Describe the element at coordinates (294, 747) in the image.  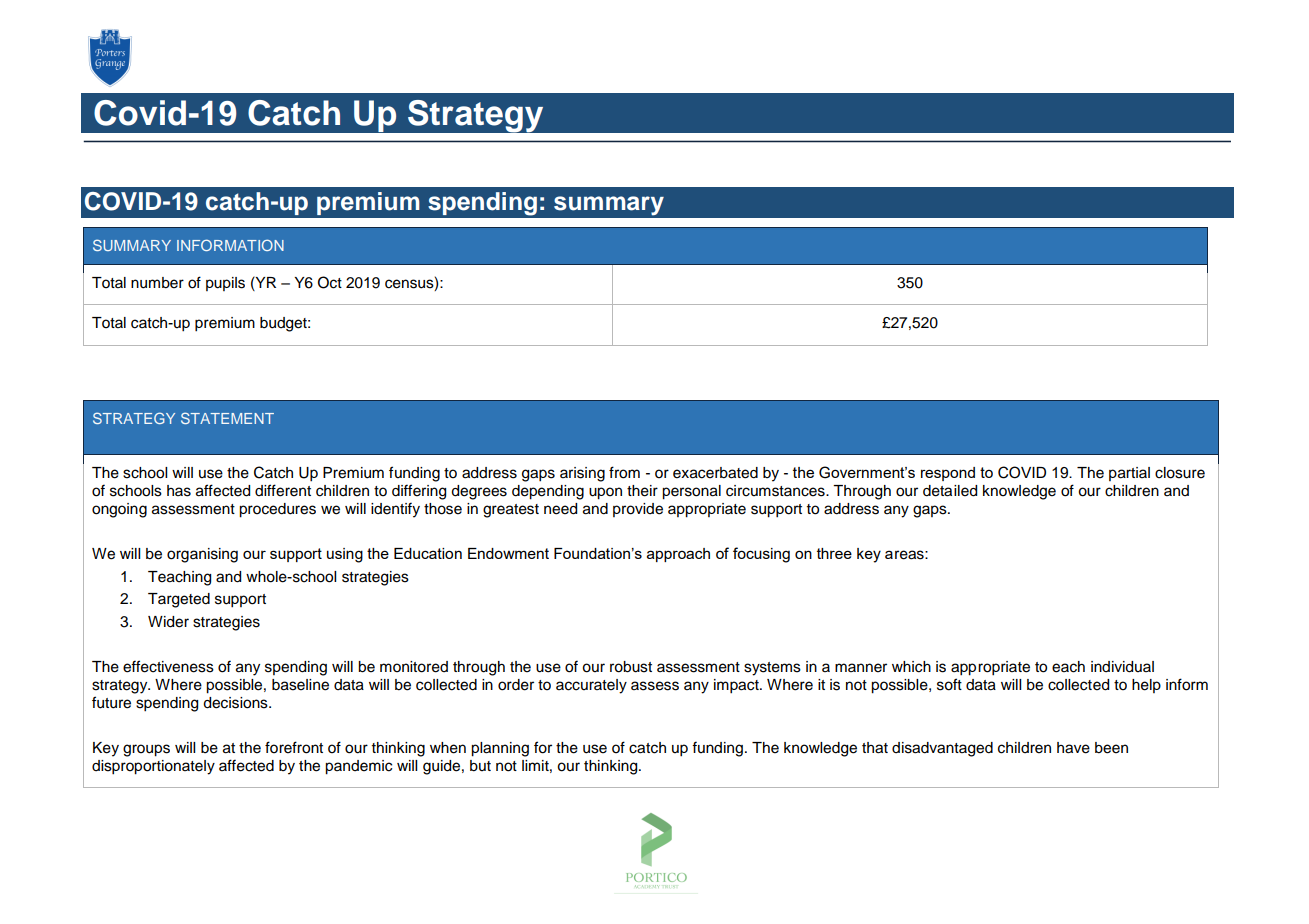
I see `forefront` at that location.
